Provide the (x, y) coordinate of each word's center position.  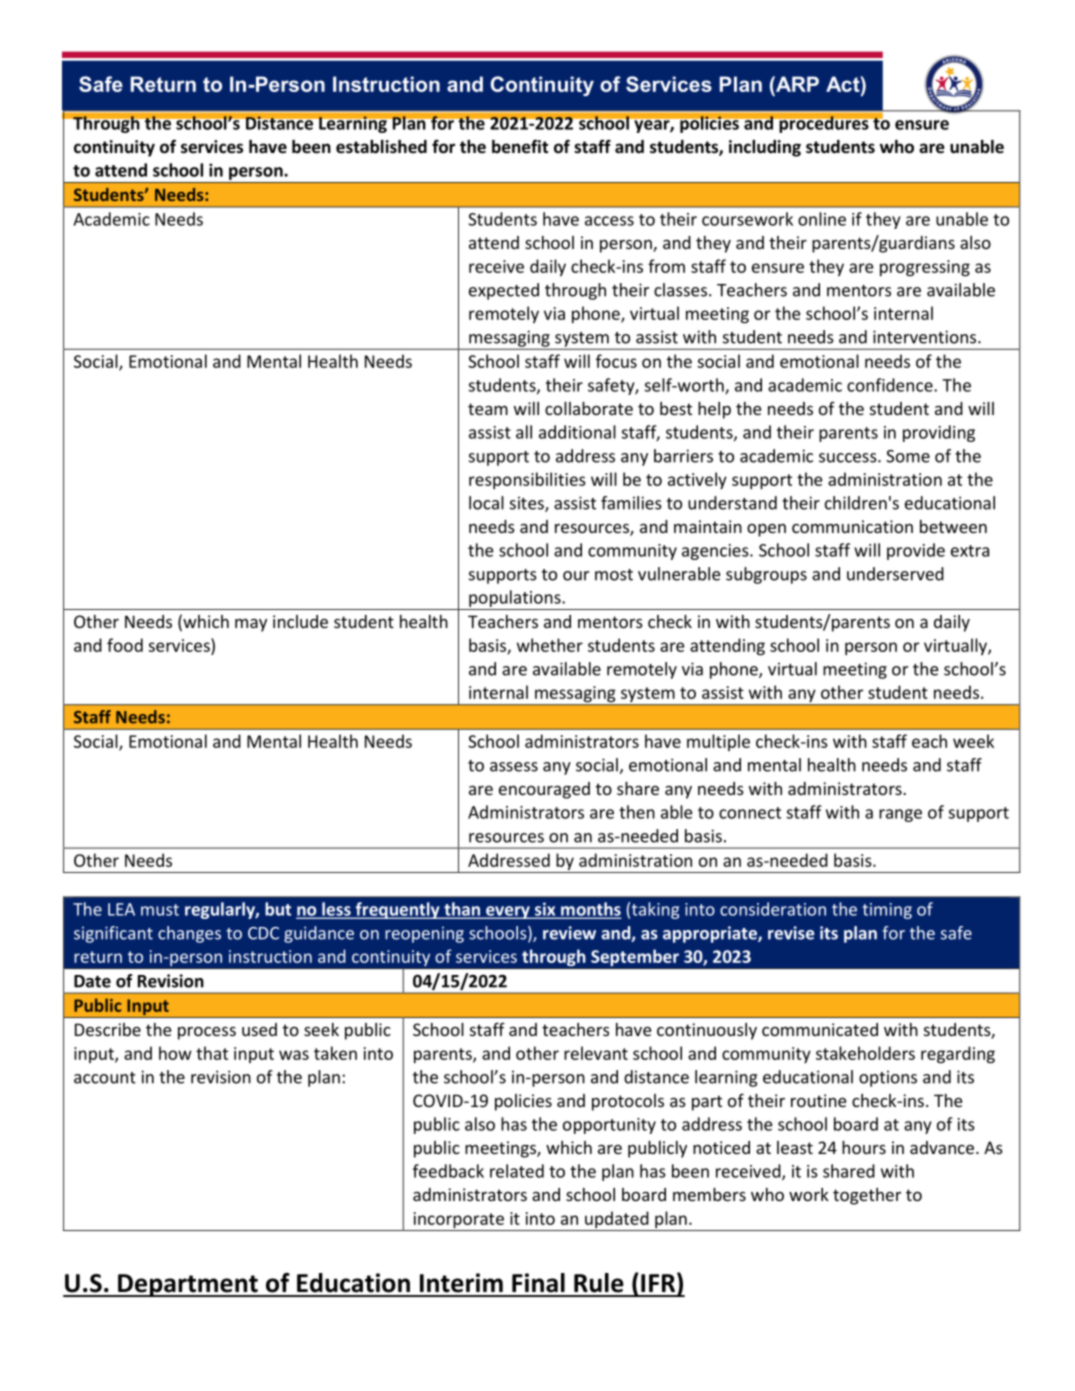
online (822, 219)
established (381, 147)
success (849, 458)
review (569, 933)
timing (887, 911)
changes (189, 934)
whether (550, 645)
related (517, 1171)
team (488, 409)
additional (577, 432)
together (867, 1196)
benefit (520, 146)
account (105, 1078)
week (973, 741)
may (251, 625)
